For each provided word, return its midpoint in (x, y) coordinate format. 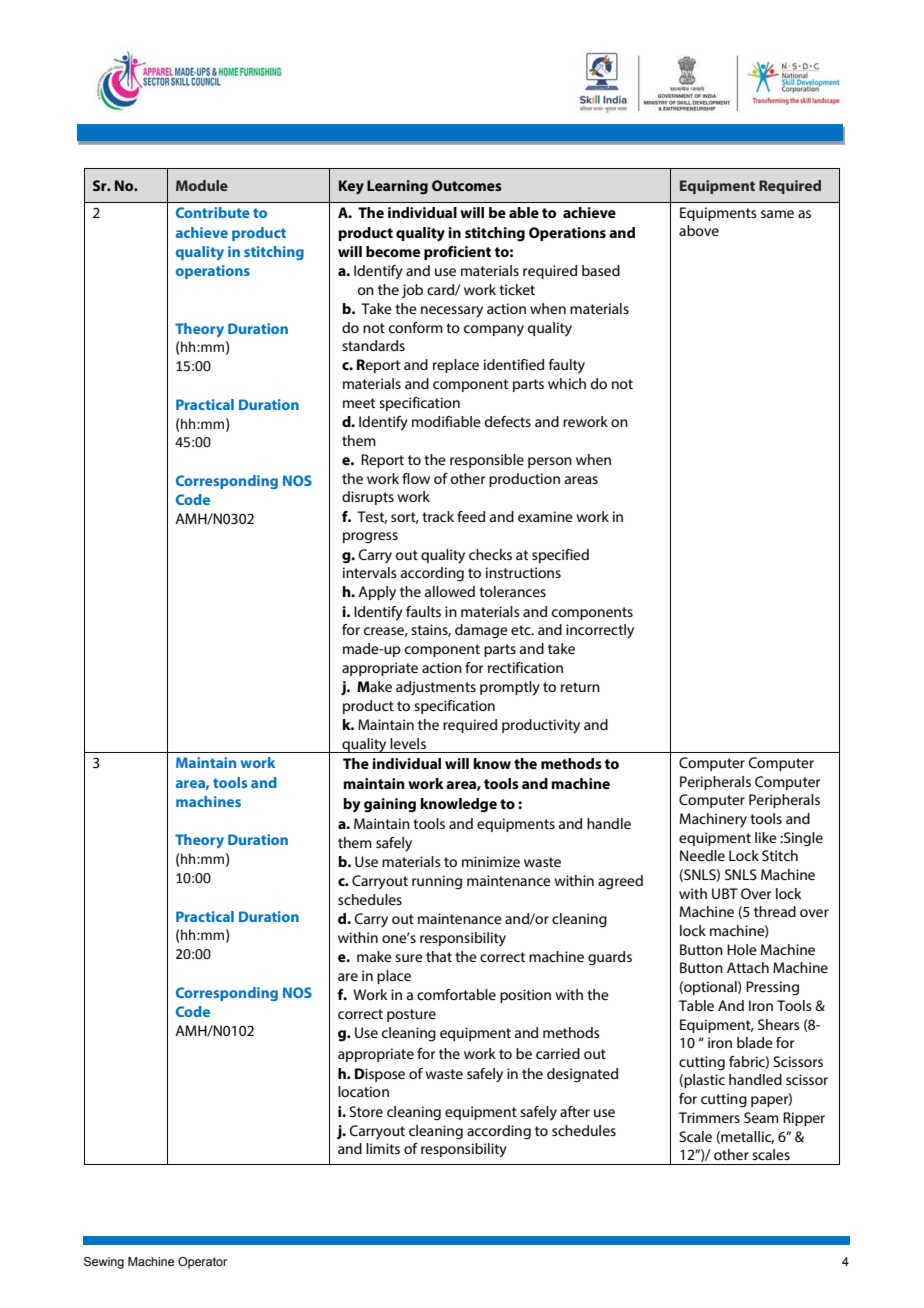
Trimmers (709, 1117)
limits (383, 1148)
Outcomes (467, 185)
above (699, 230)
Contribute (213, 212)
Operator (202, 1263)
